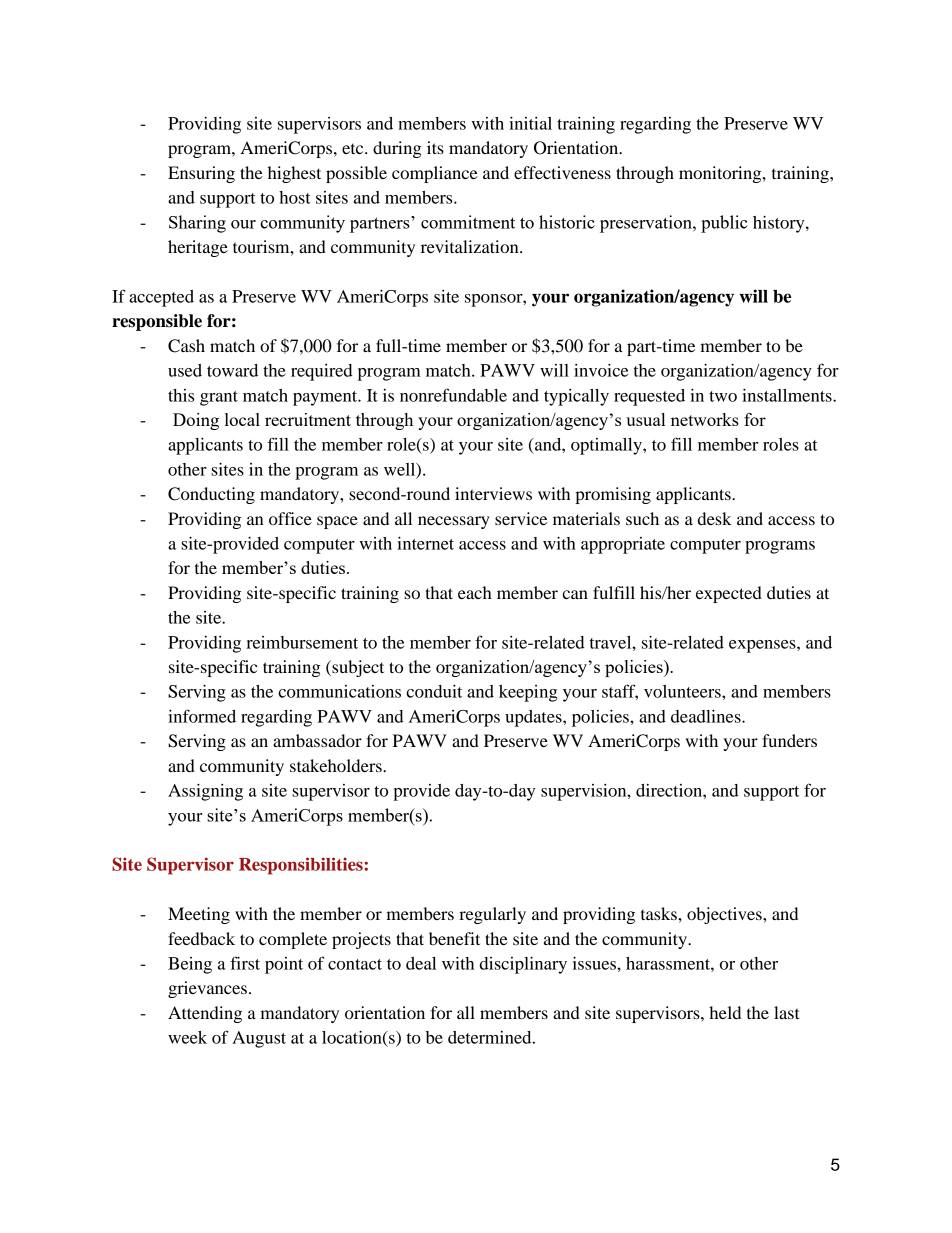  Describe the element at coordinates (724, 224) in the document. I see `public` at that location.
